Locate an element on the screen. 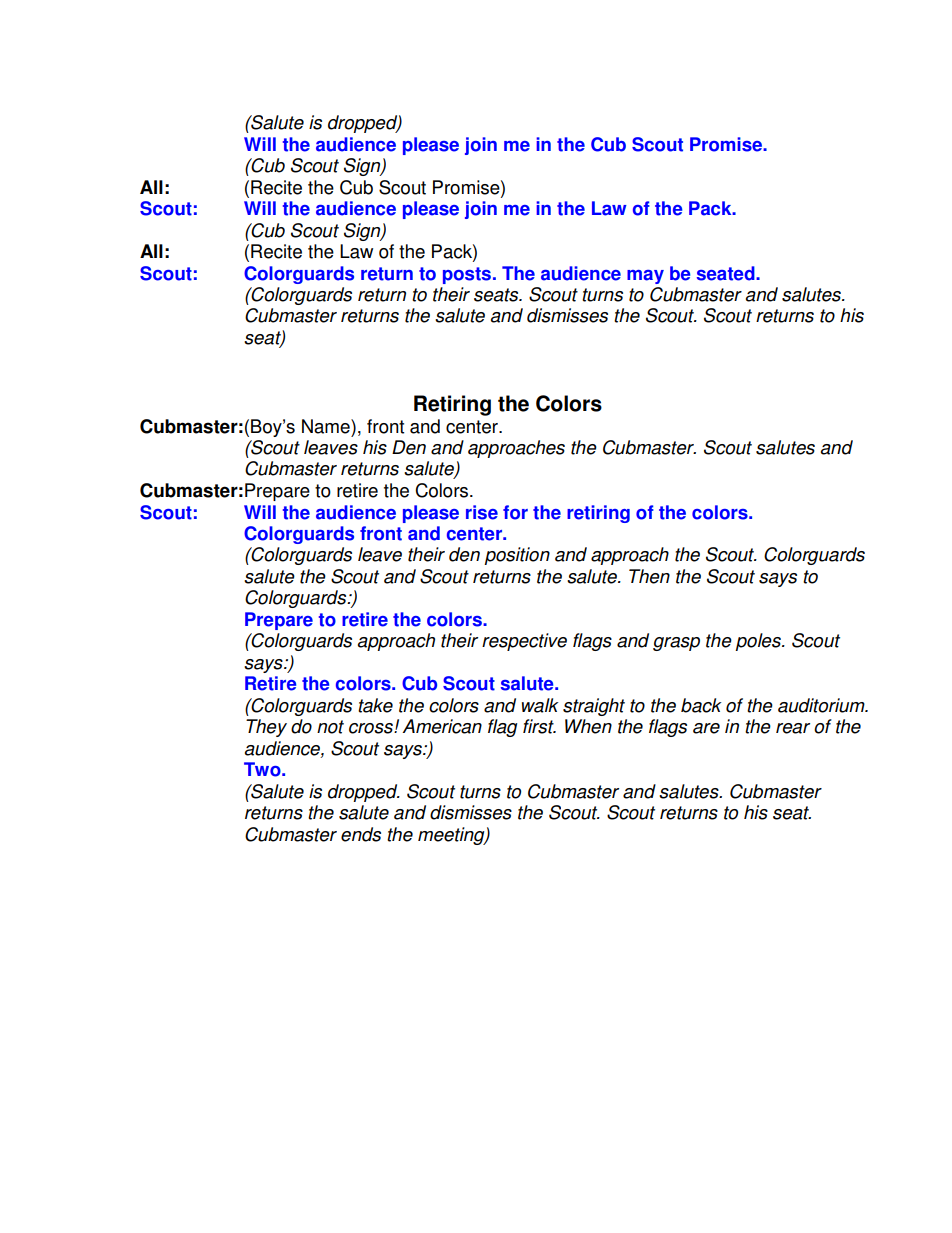 The height and width of the screenshot is (1233, 952). position is located at coordinates (517, 556).
